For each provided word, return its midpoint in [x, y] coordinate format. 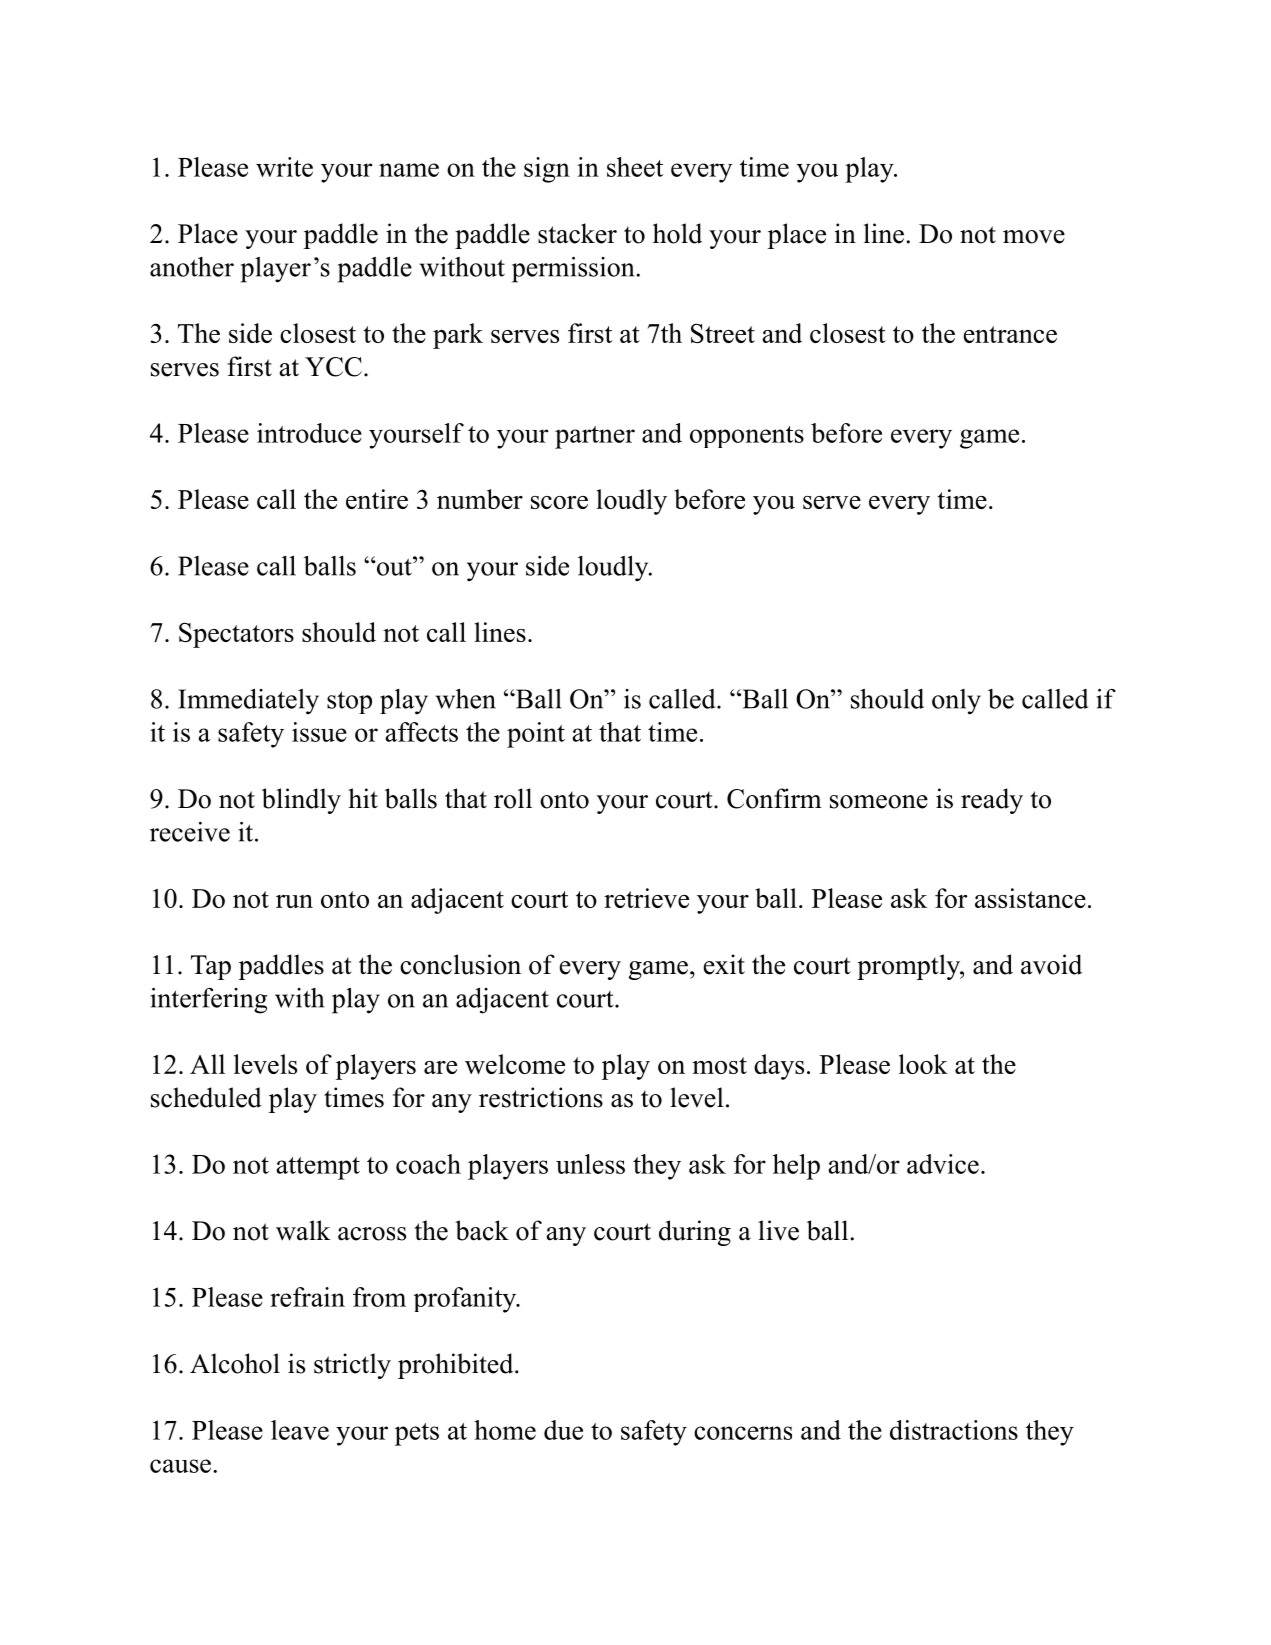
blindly [301, 801]
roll [513, 798]
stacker [577, 233]
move [1034, 237]
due [563, 1430]
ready [992, 801]
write [284, 167]
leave [300, 1430]
